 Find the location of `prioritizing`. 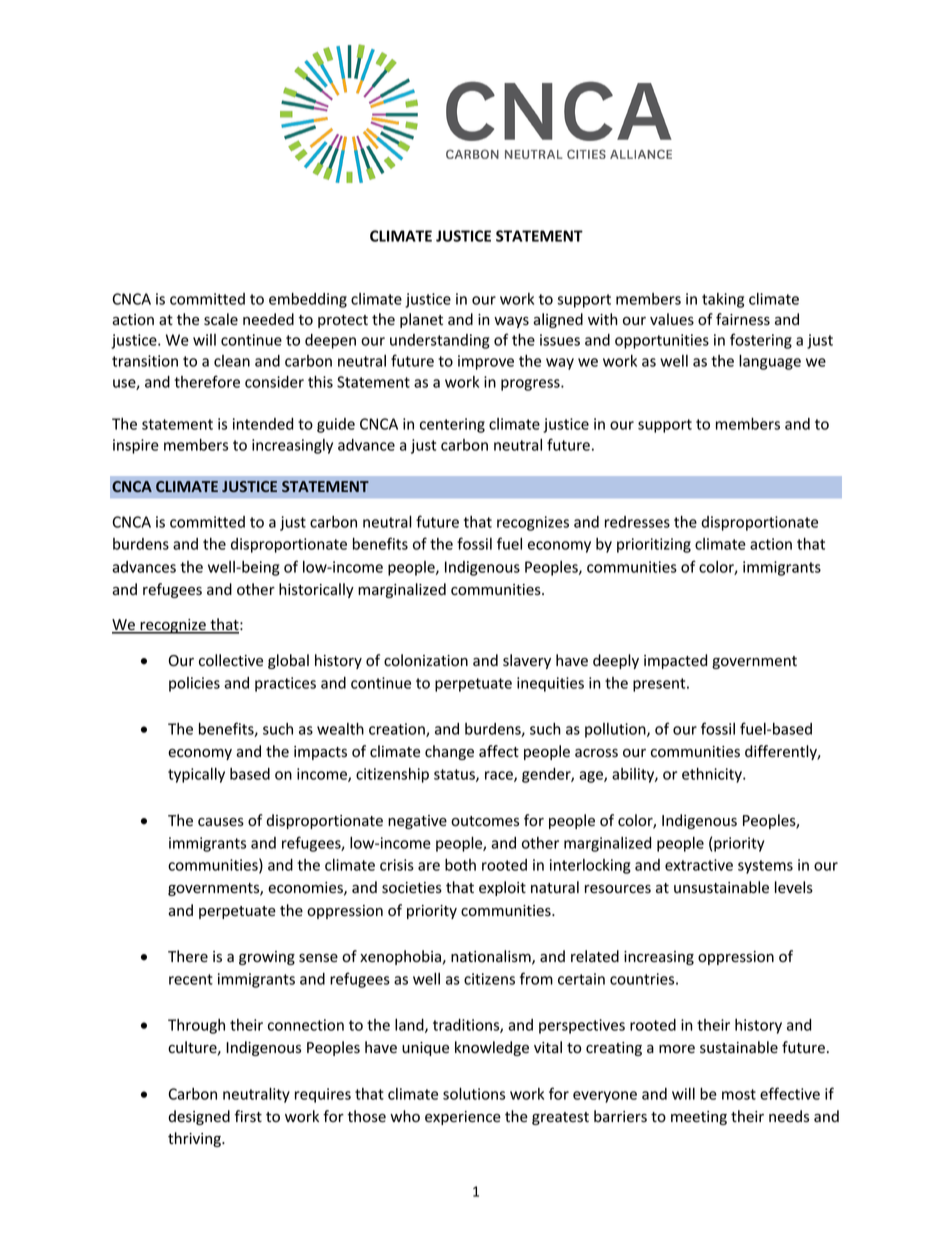

prioritizing is located at coordinates (654, 545).
